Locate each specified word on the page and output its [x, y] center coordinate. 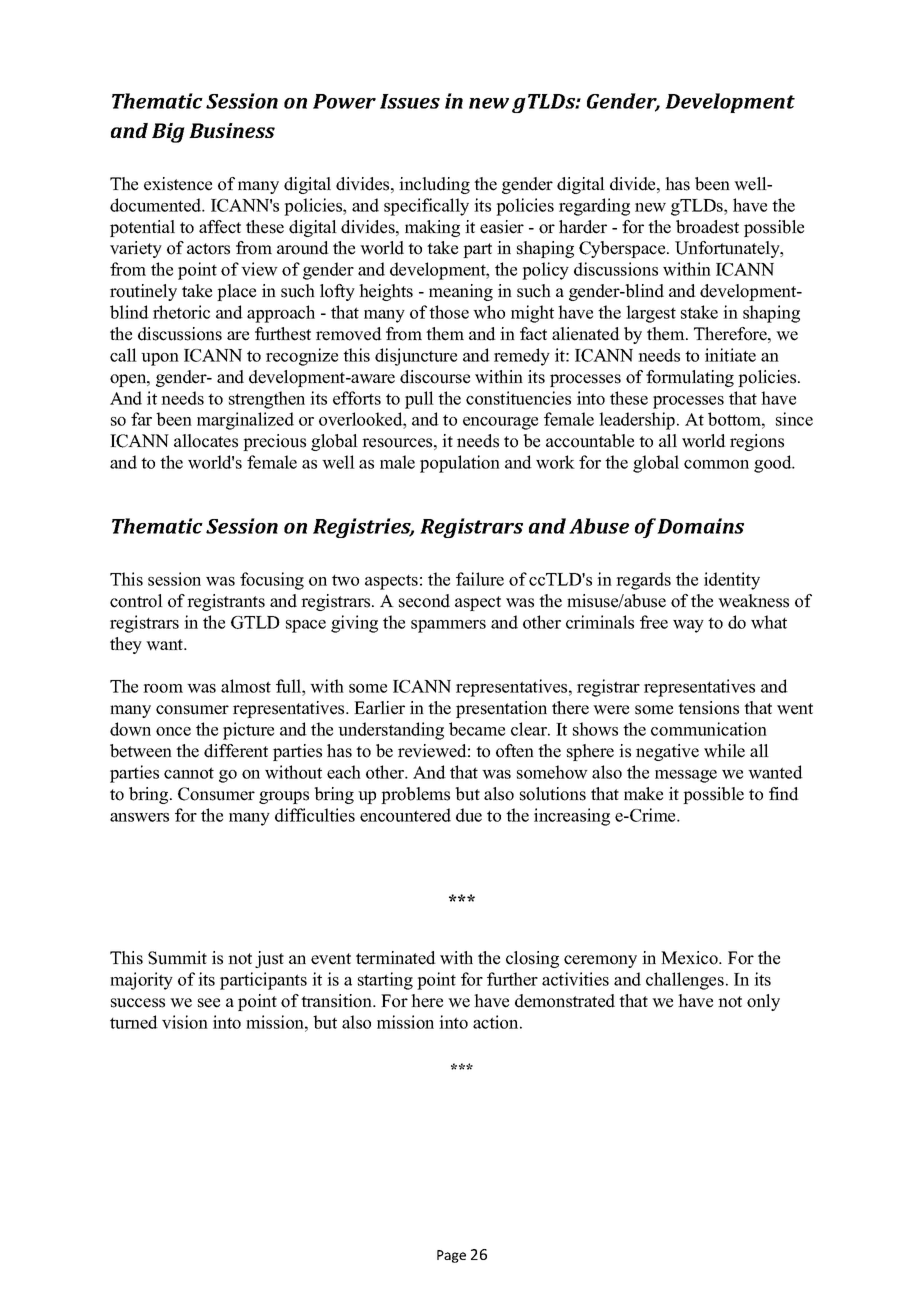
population [460, 464]
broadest [707, 227]
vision [185, 1022]
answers [139, 817]
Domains [700, 526]
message [686, 776]
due [469, 815]
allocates [206, 441]
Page [451, 1256]
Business [232, 130]
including [434, 185]
